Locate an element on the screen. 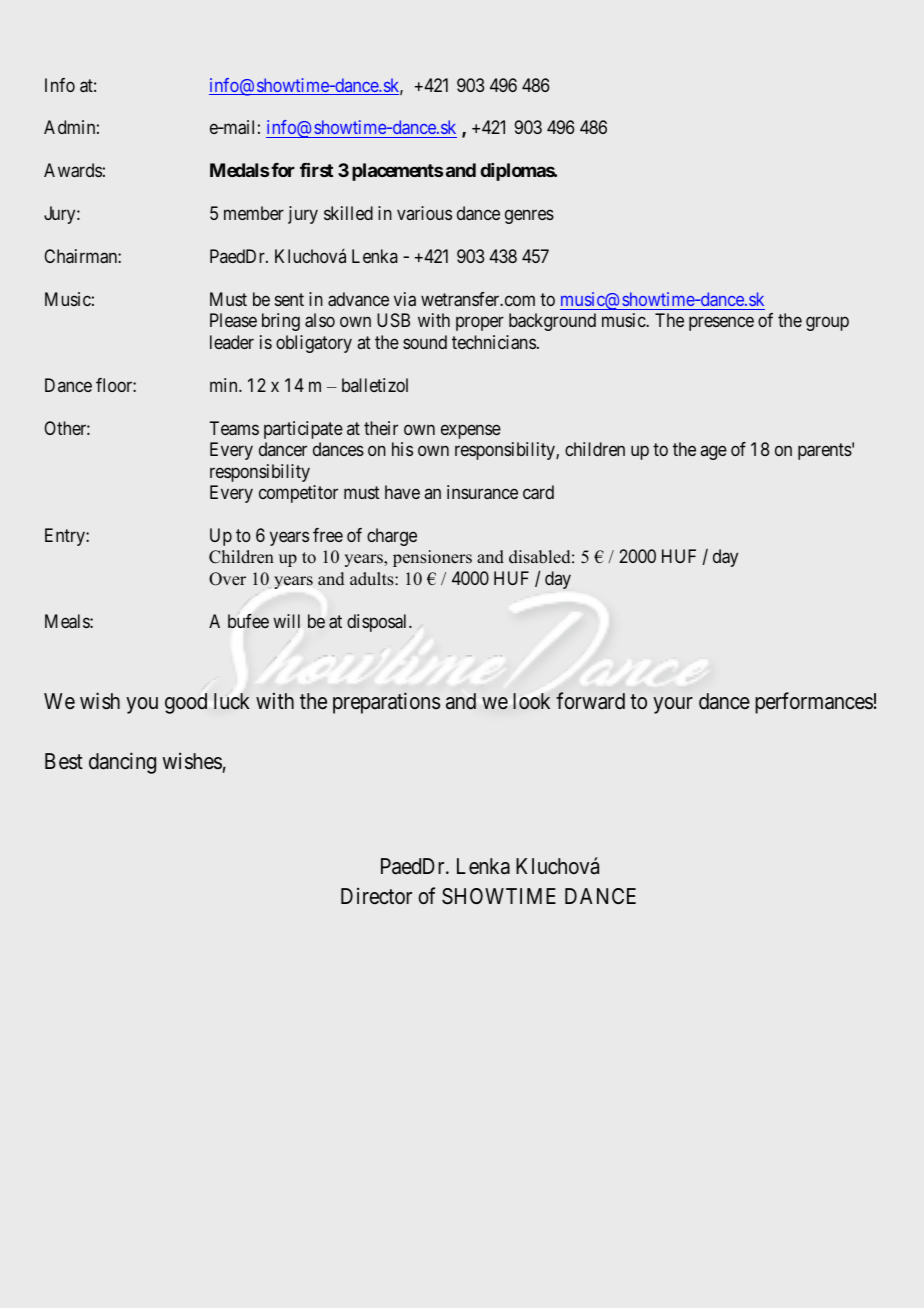 The image size is (924, 1308). good is located at coordinates (186, 703).
